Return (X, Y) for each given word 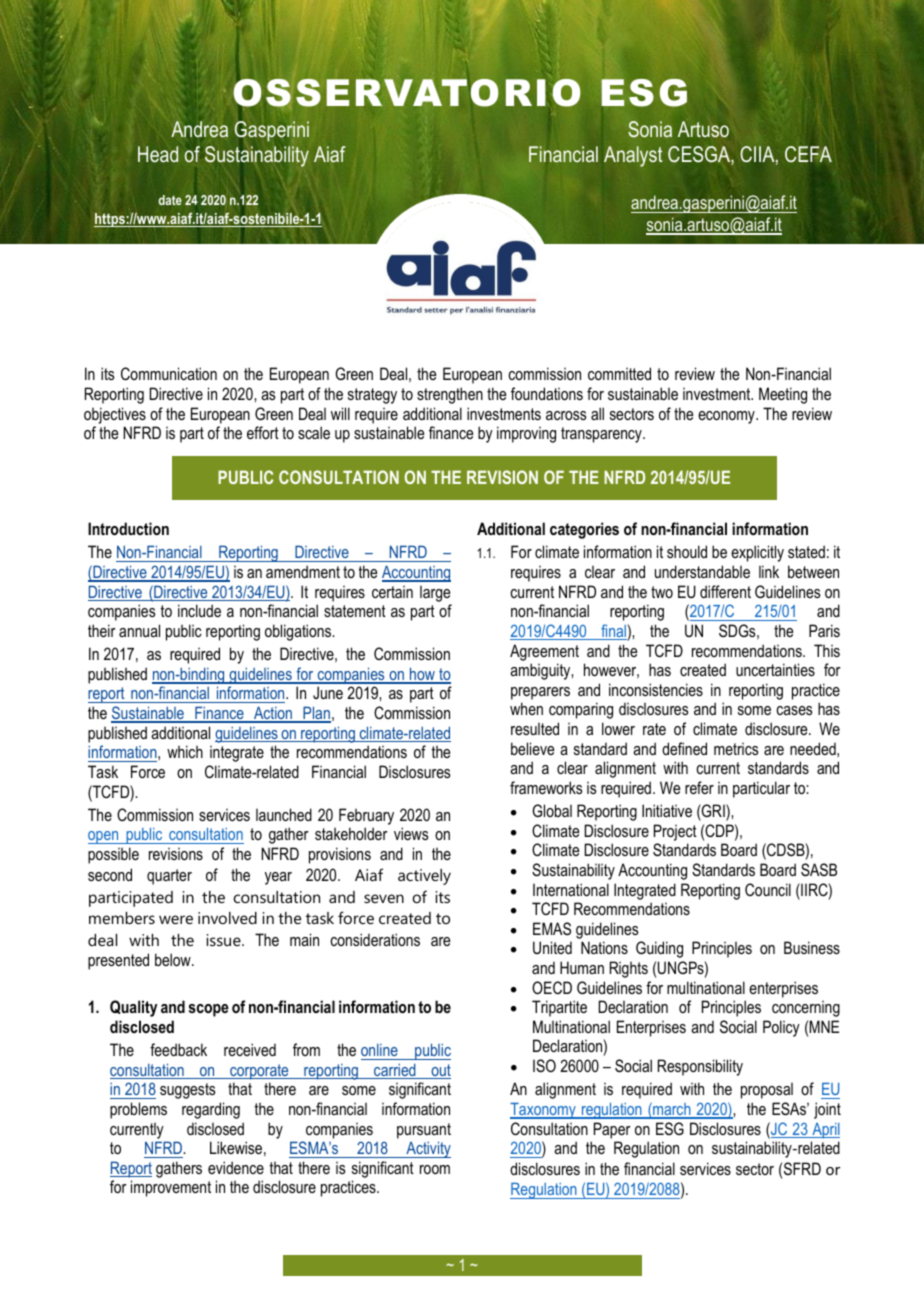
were (176, 919)
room (435, 1169)
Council (768, 889)
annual (139, 630)
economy (727, 417)
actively (424, 877)
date (170, 200)
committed (619, 373)
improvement (171, 1188)
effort (263, 432)
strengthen (450, 395)
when (526, 708)
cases (794, 710)
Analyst (633, 156)
